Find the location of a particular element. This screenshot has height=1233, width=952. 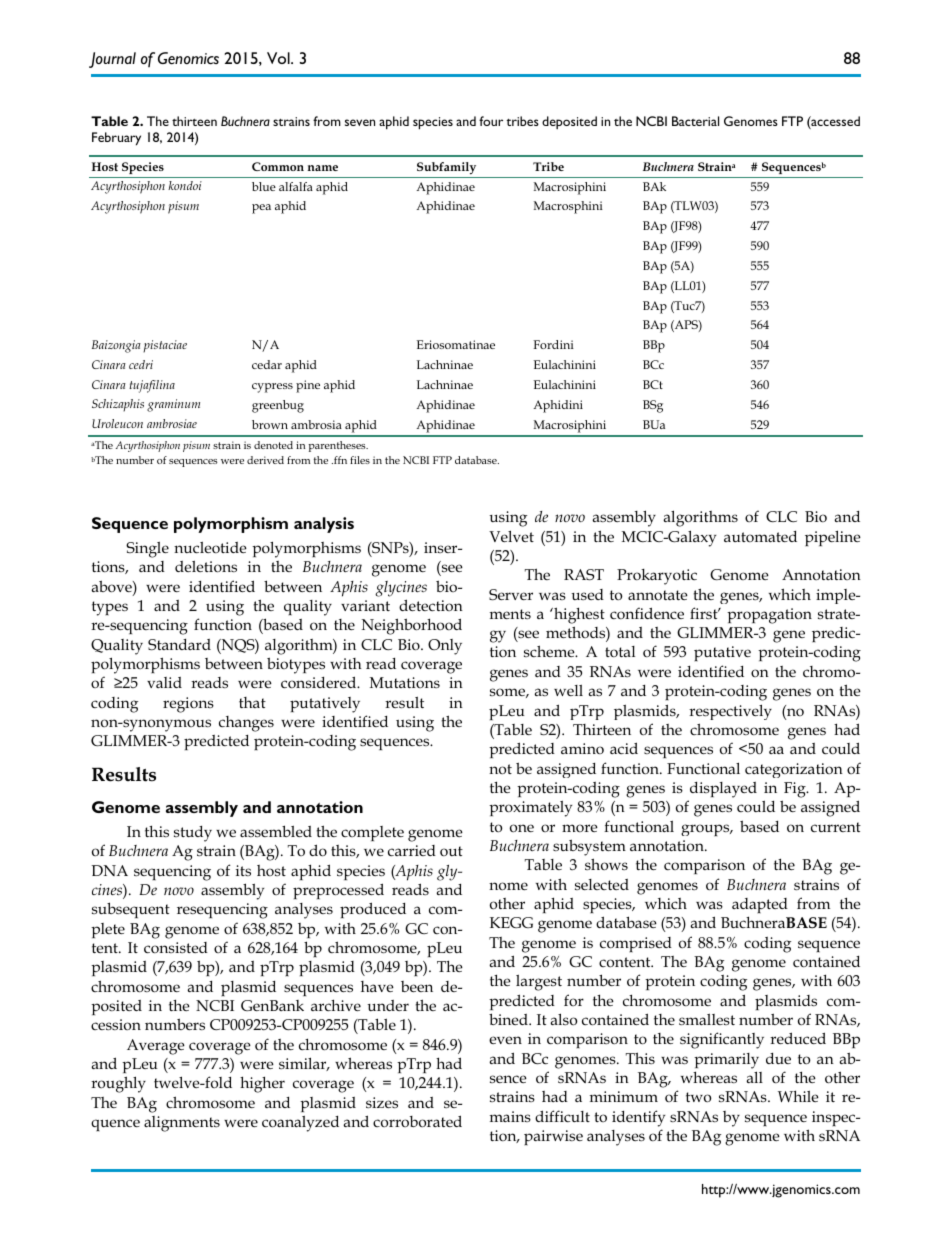

files is located at coordinates (360, 460).
